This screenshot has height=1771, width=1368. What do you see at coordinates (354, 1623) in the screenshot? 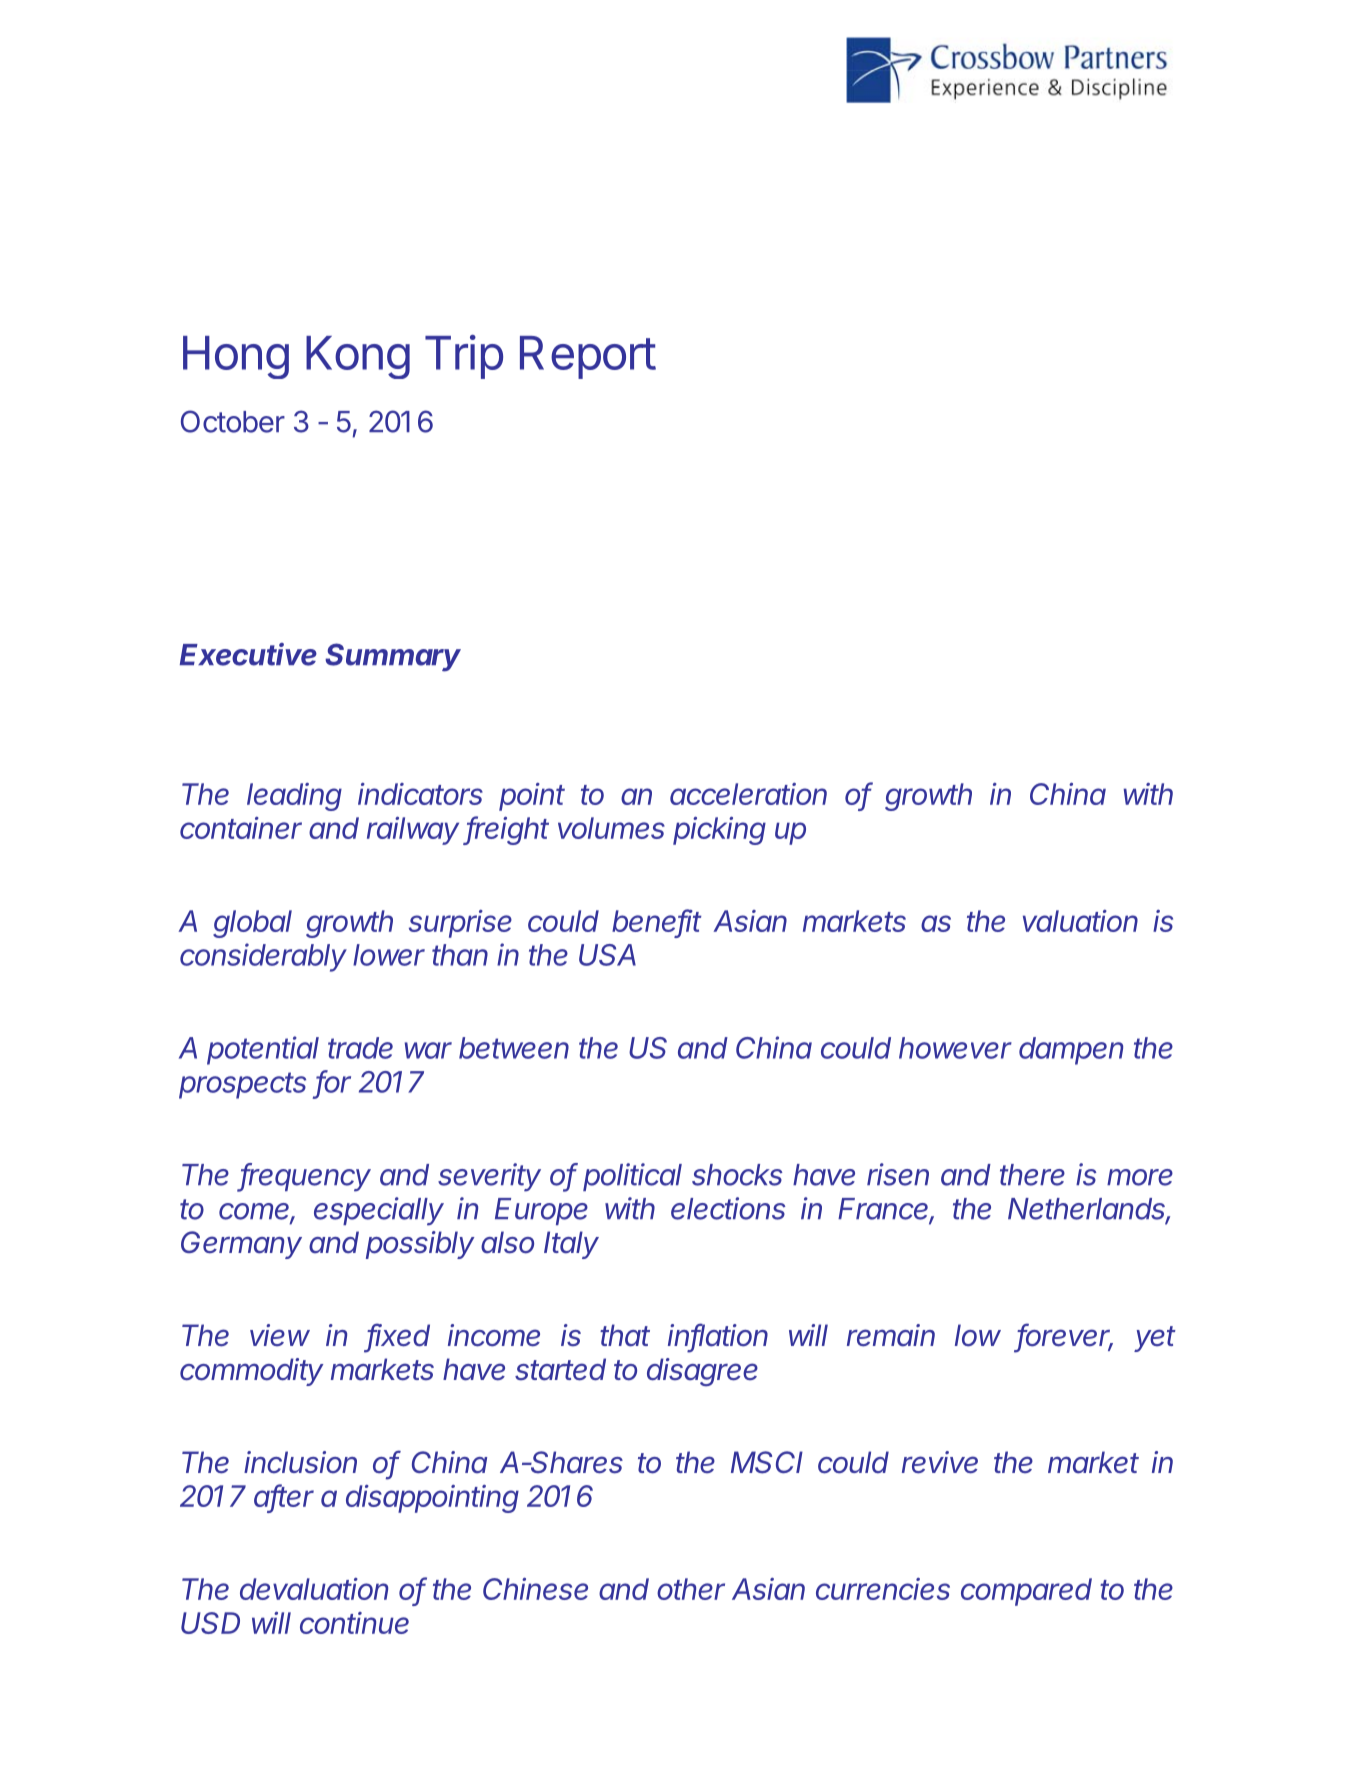
I see `continue` at bounding box center [354, 1623].
